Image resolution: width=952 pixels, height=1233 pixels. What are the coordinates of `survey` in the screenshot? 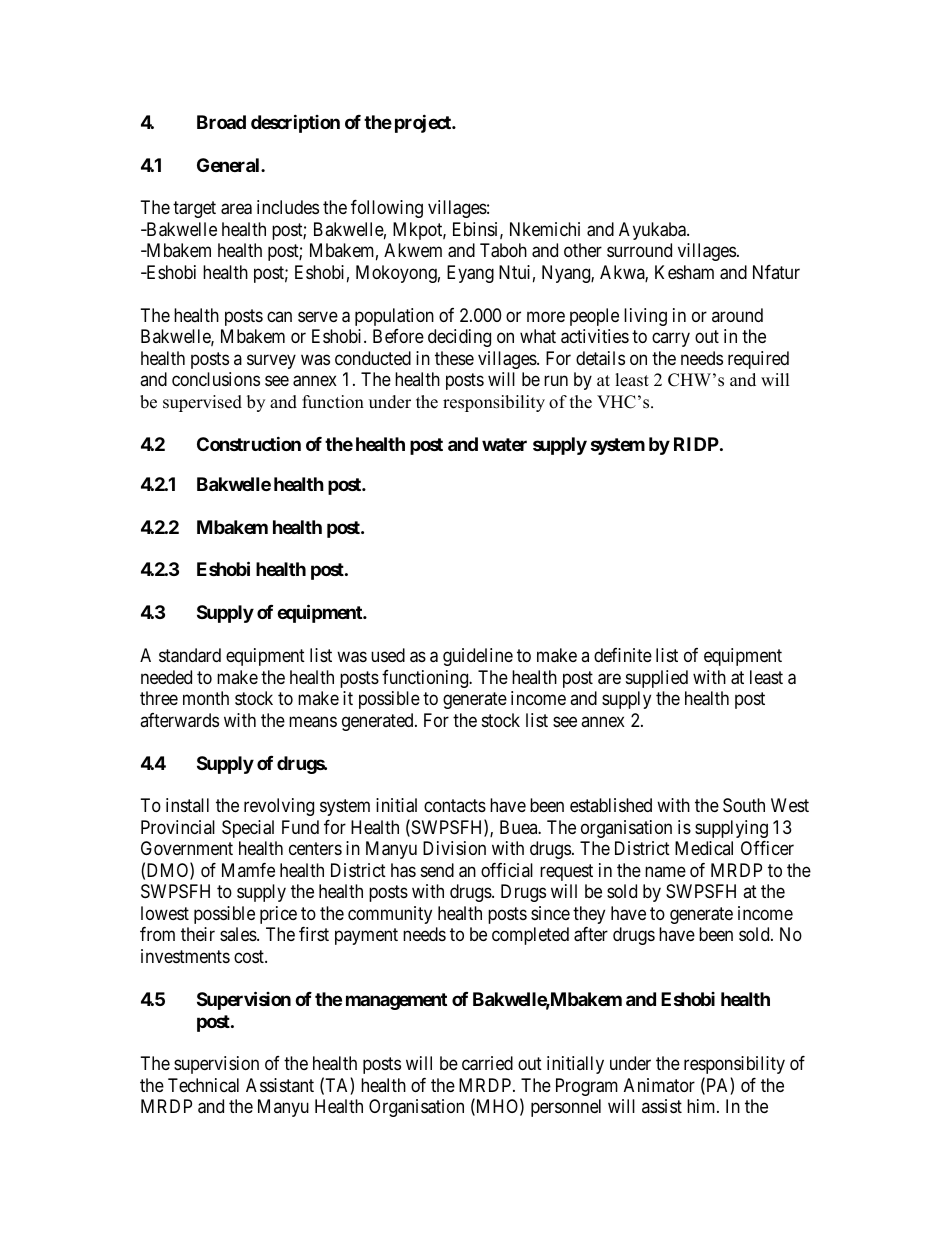 It's located at (271, 361).
